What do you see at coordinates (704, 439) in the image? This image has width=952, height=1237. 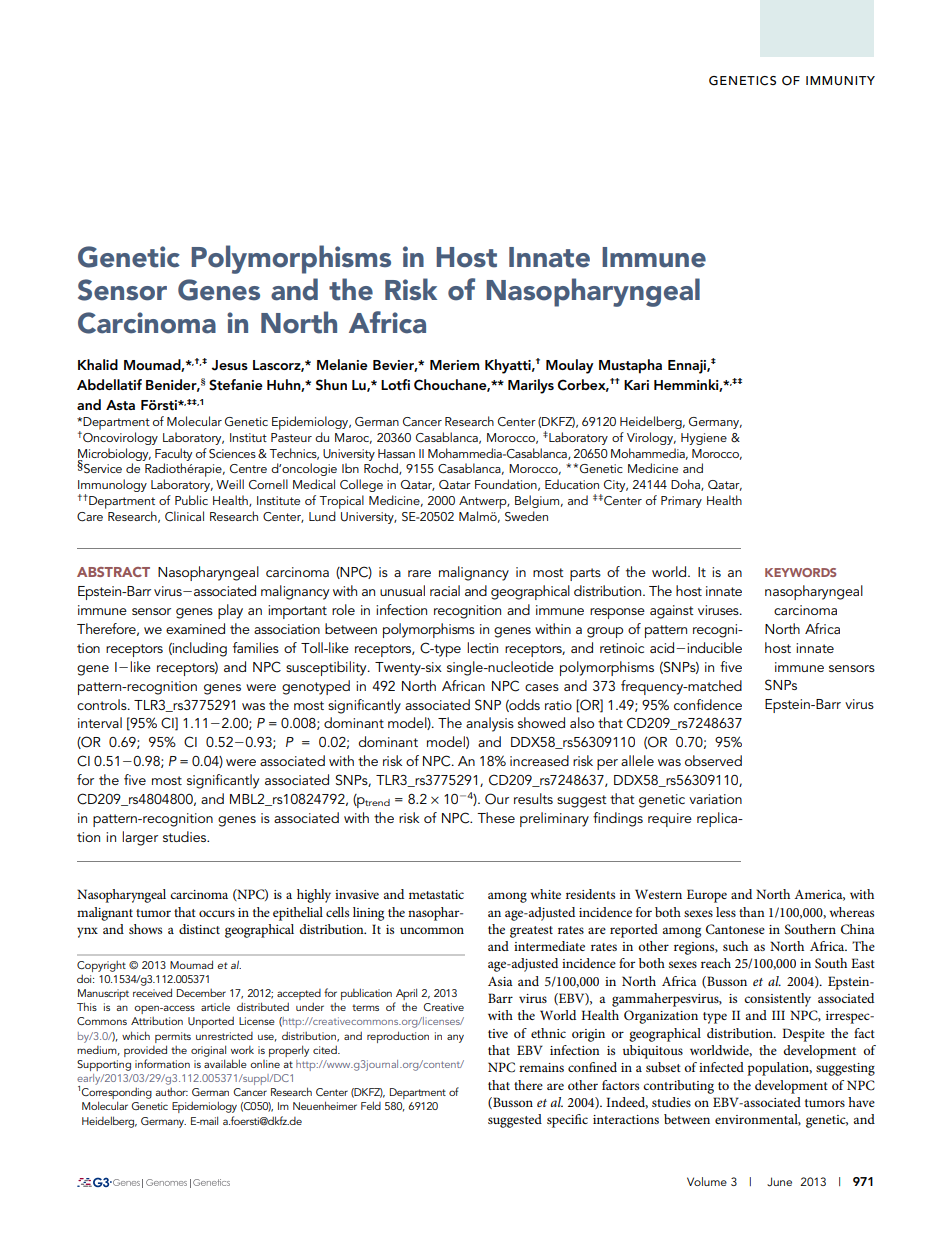 I see `Hygiene` at bounding box center [704, 439].
